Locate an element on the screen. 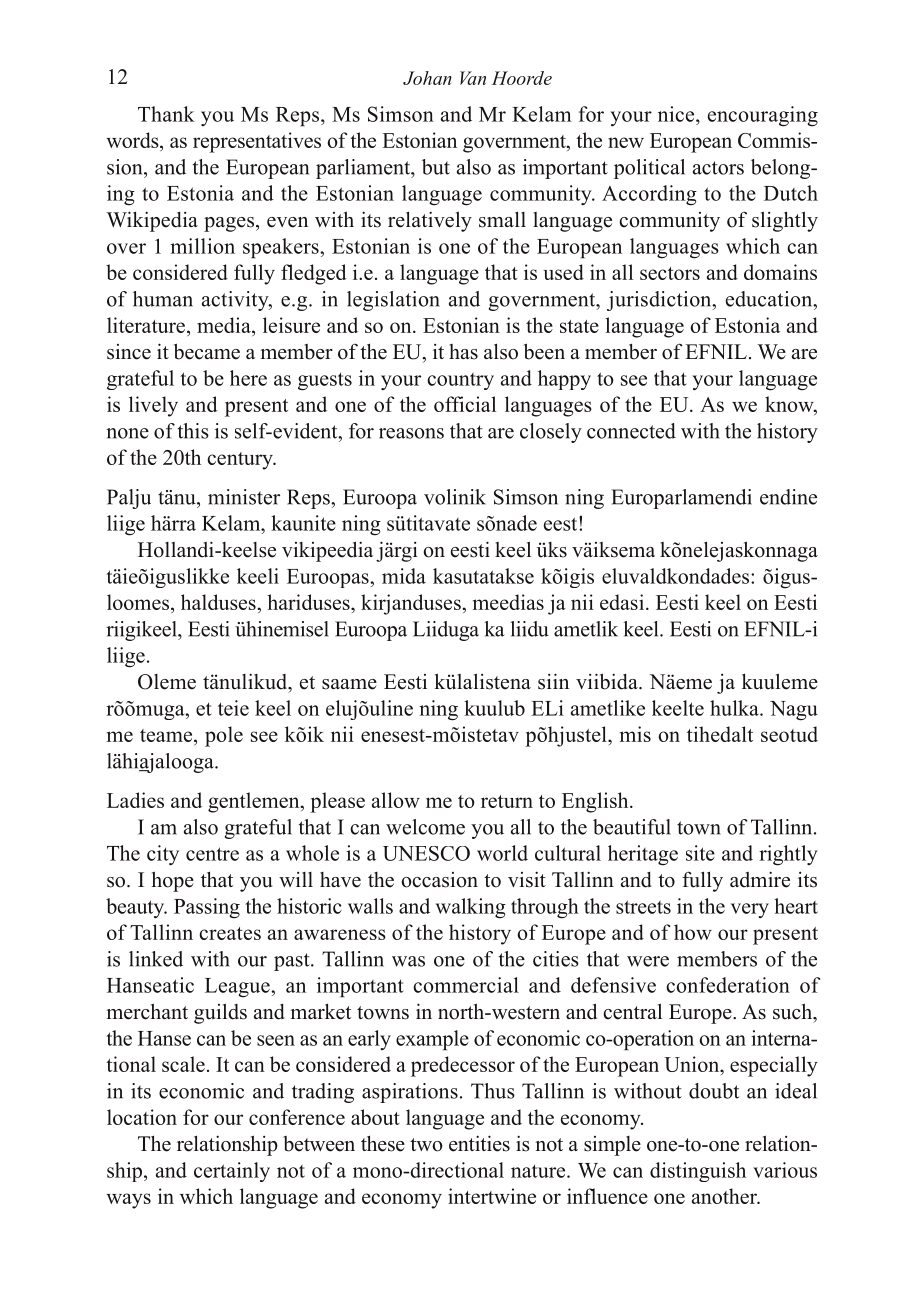  creates is located at coordinates (230, 933).
